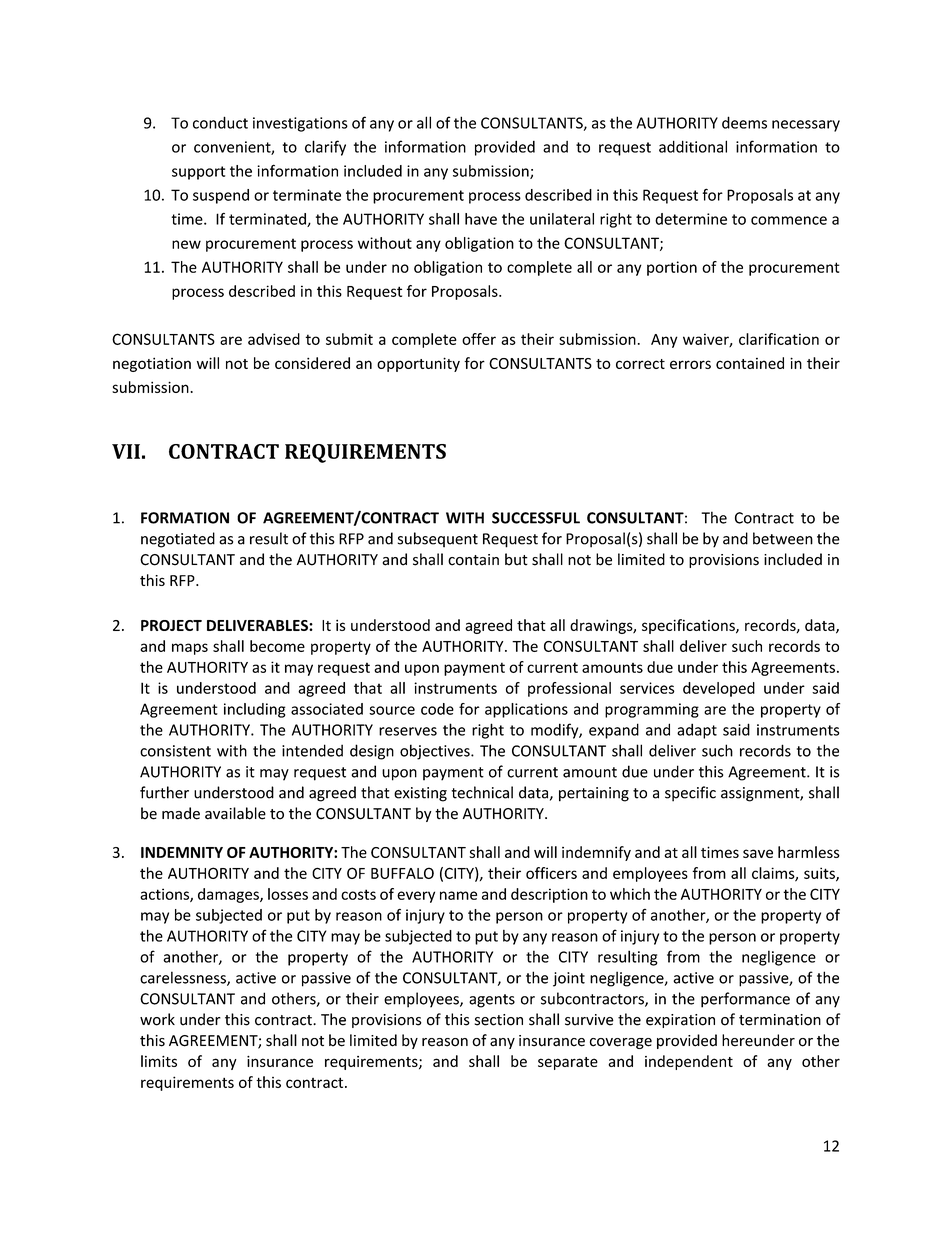  What do you see at coordinates (157, 1019) in the screenshot?
I see `work` at bounding box center [157, 1019].
